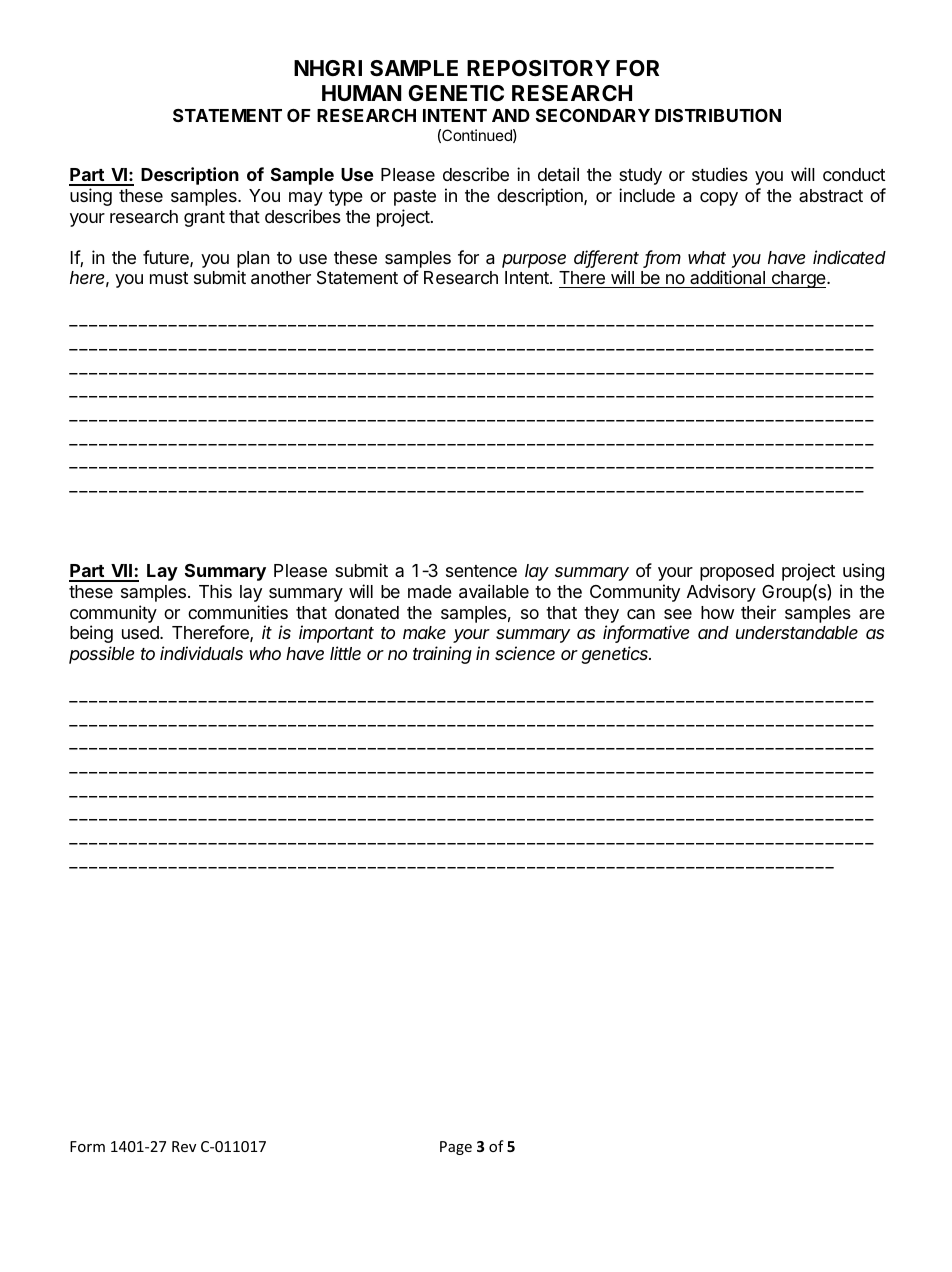 The image size is (952, 1272). I want to click on This, so click(215, 591).
